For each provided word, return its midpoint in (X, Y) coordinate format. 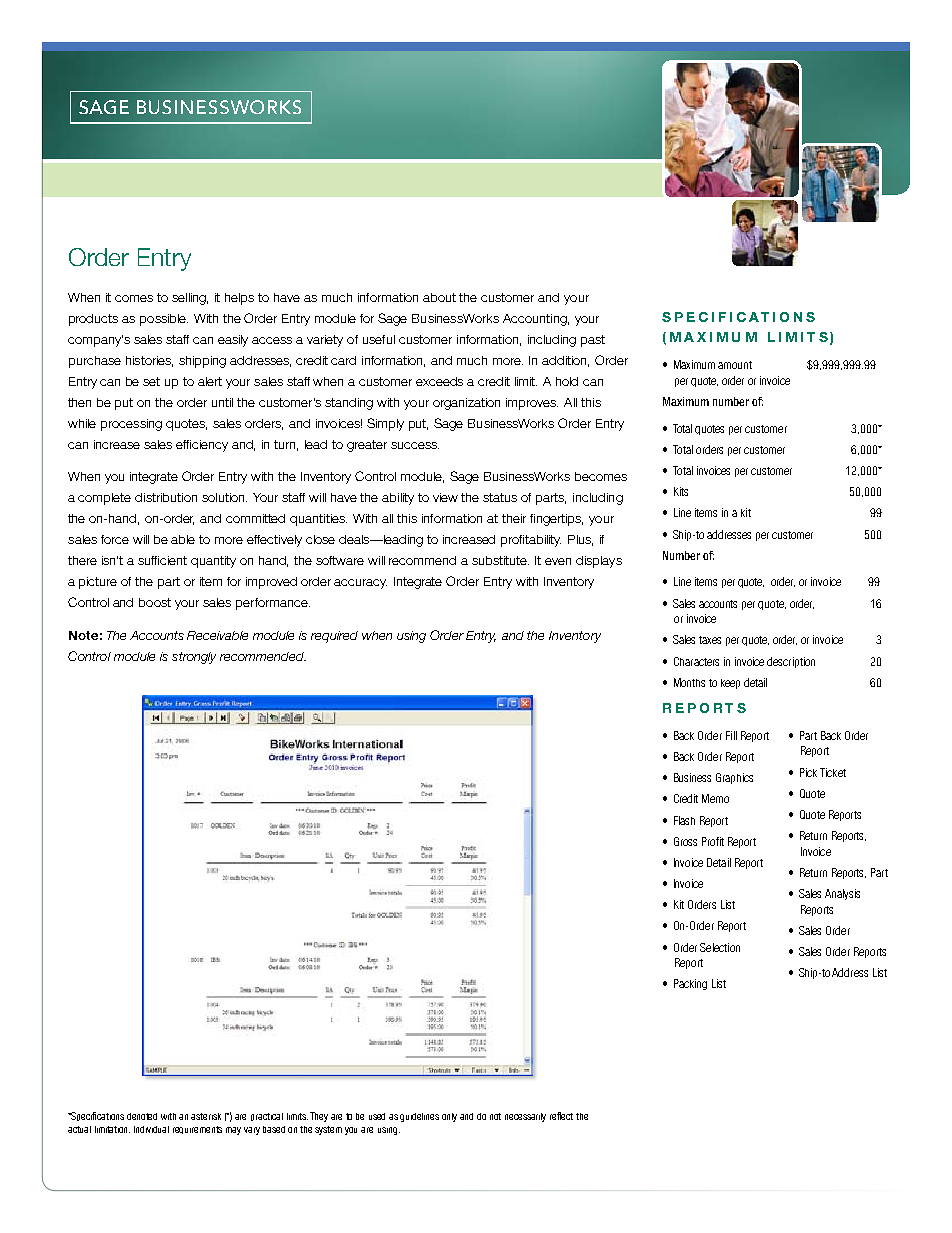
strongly (194, 658)
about (439, 297)
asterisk (206, 1116)
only (449, 1117)
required (334, 637)
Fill (731, 735)
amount (735, 365)
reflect (561, 1116)
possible (164, 320)
